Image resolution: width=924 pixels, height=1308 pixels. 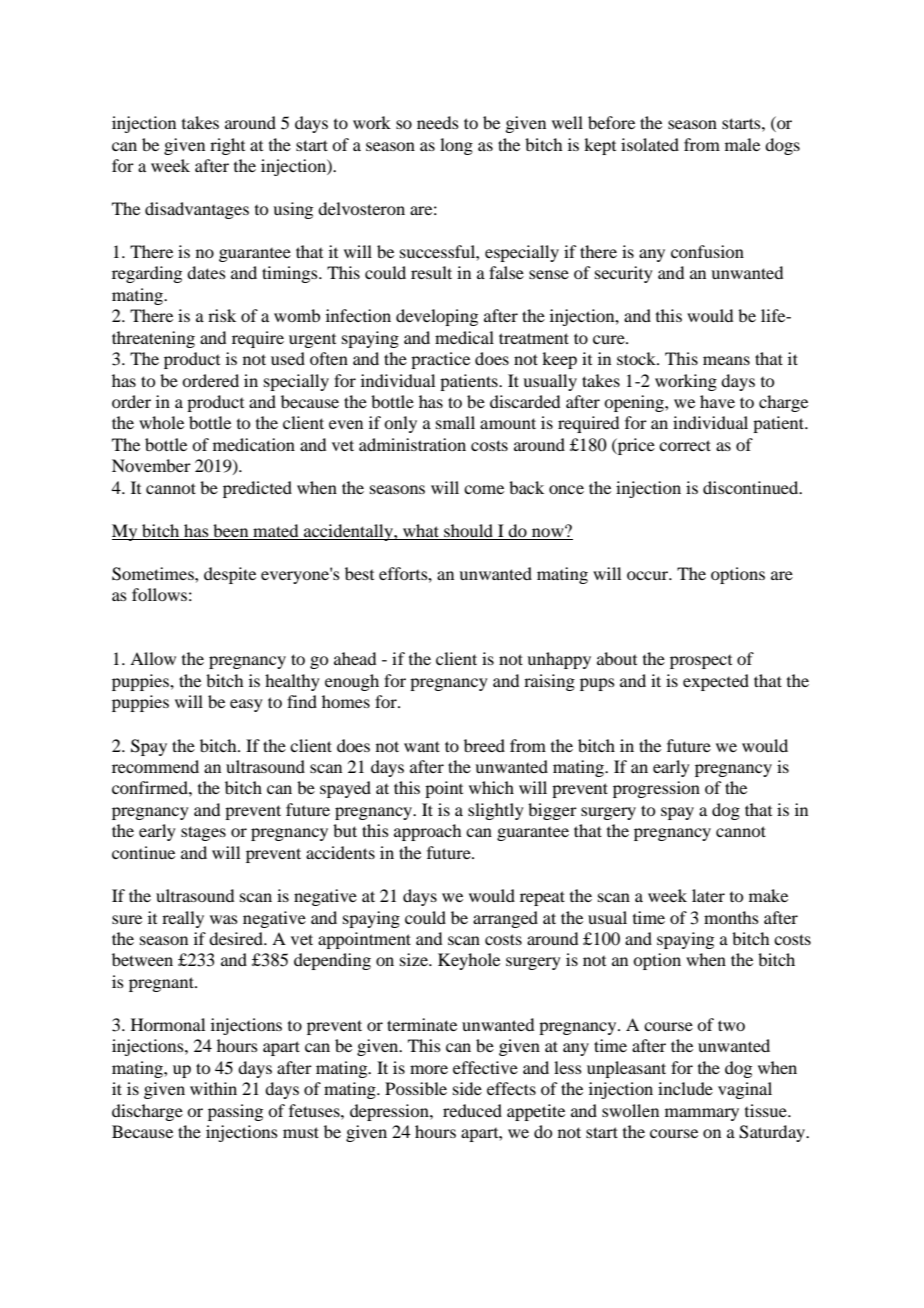 What do you see at coordinates (355, 658) in the page?
I see `ahead` at bounding box center [355, 658].
